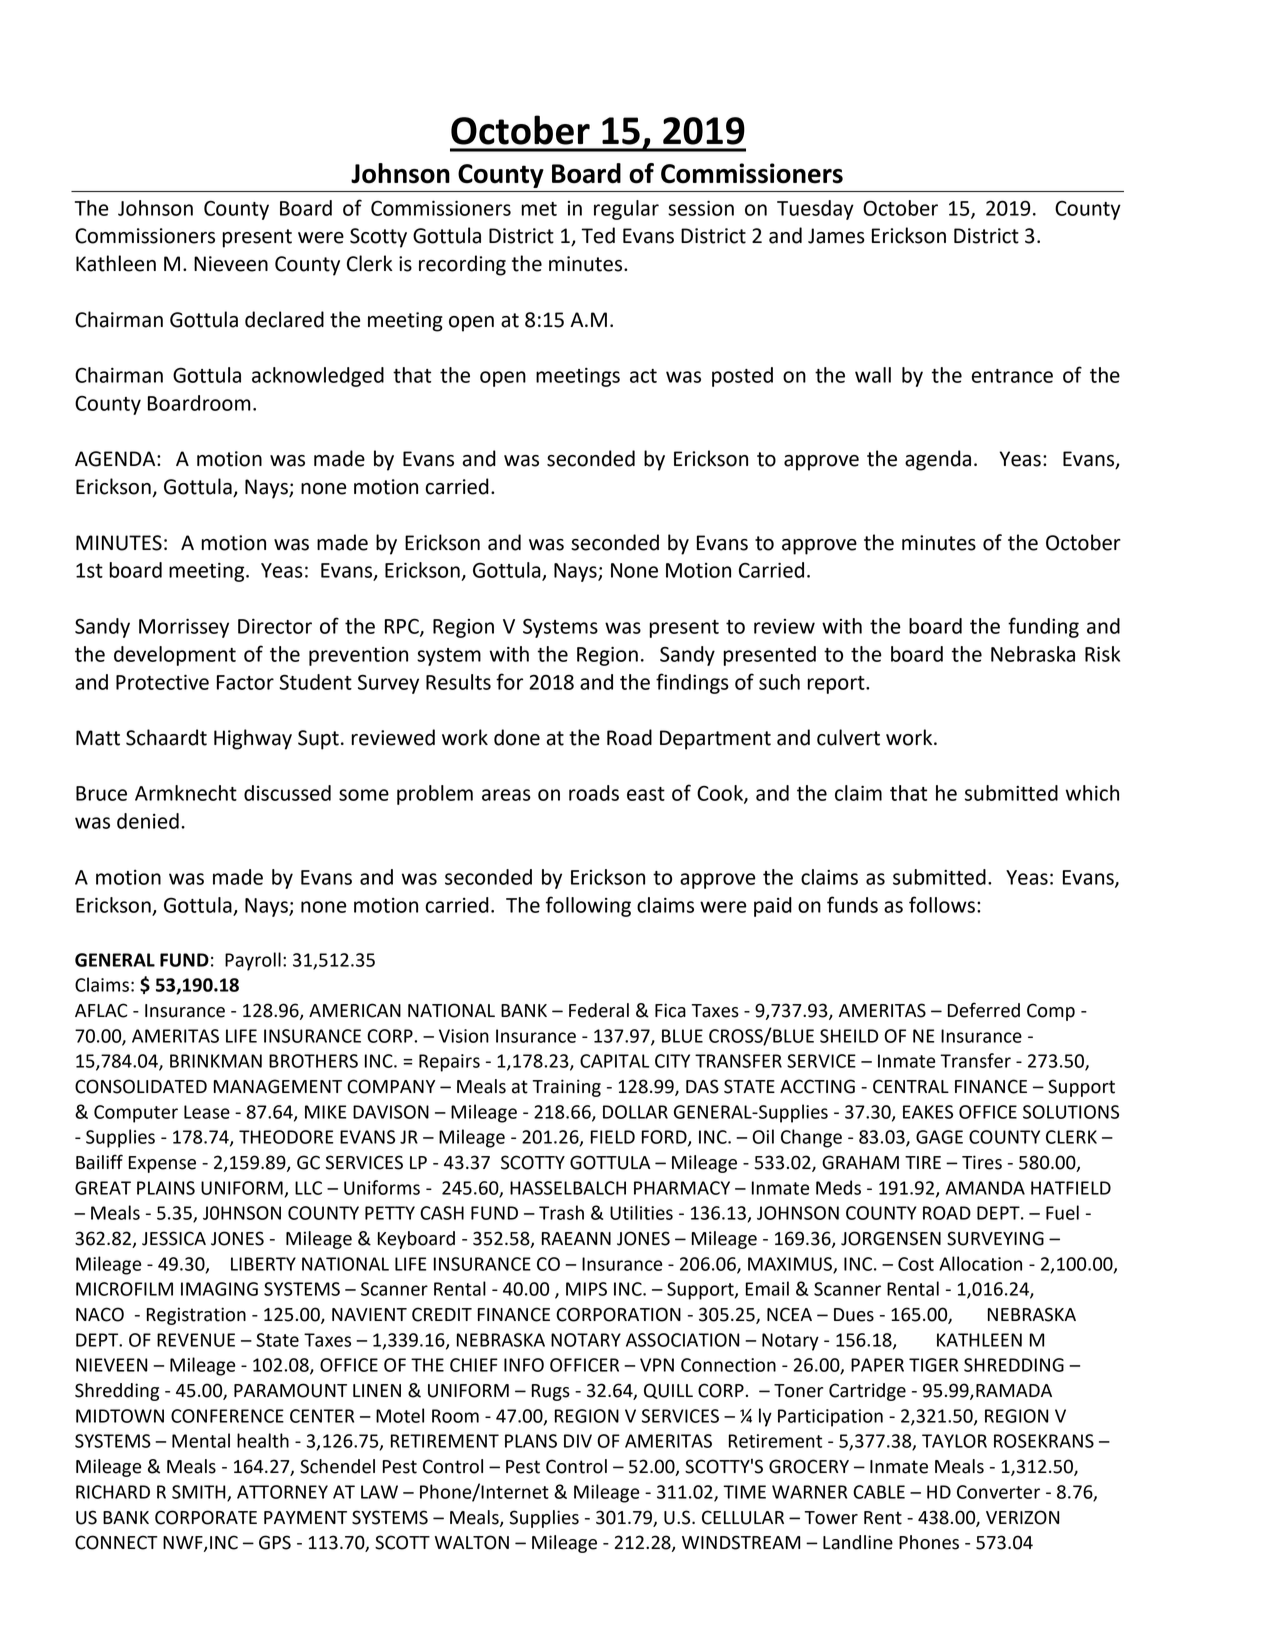 This screenshot has height=1644, width=1270. I want to click on declared, so click(284, 319).
